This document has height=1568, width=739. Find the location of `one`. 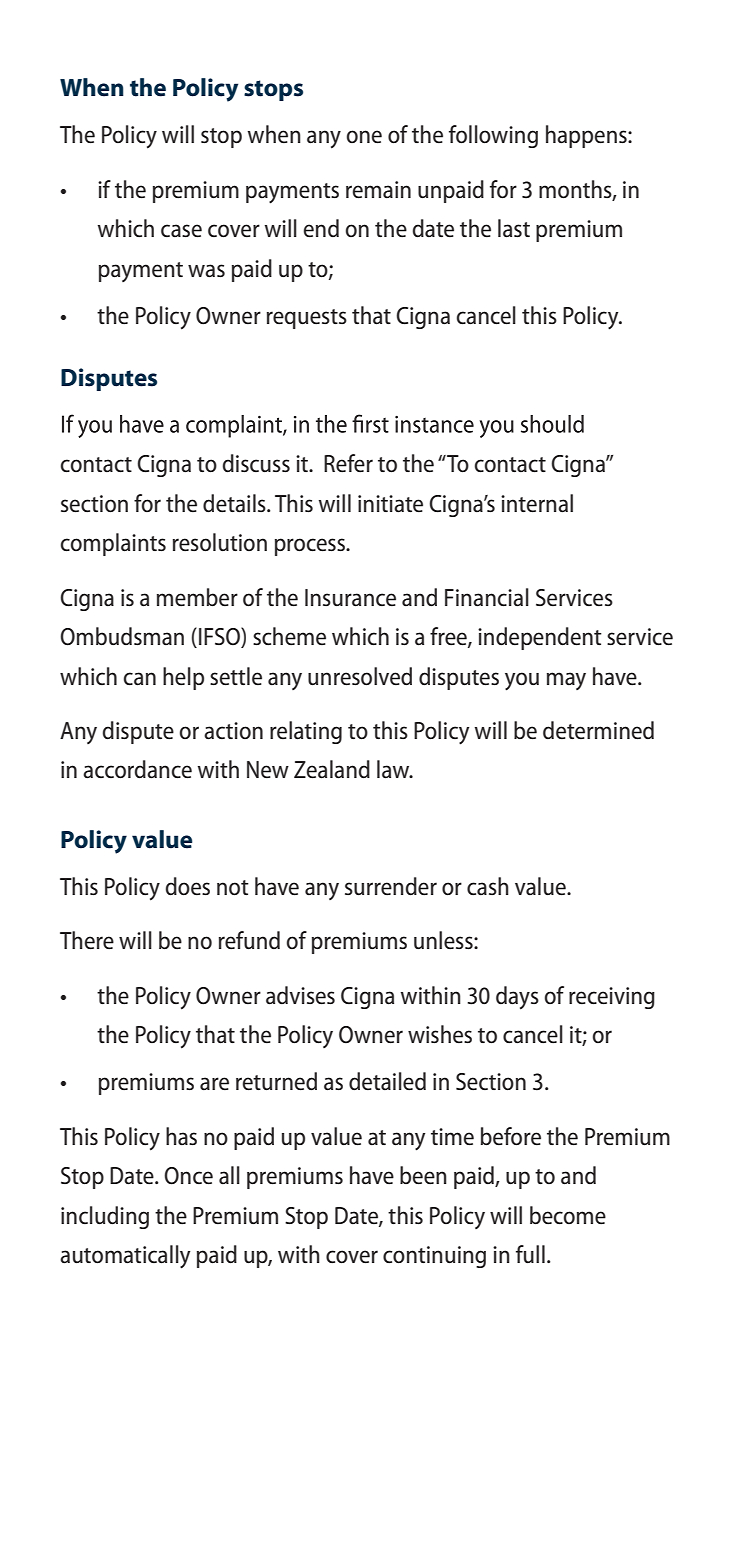

one is located at coordinates (364, 137).
